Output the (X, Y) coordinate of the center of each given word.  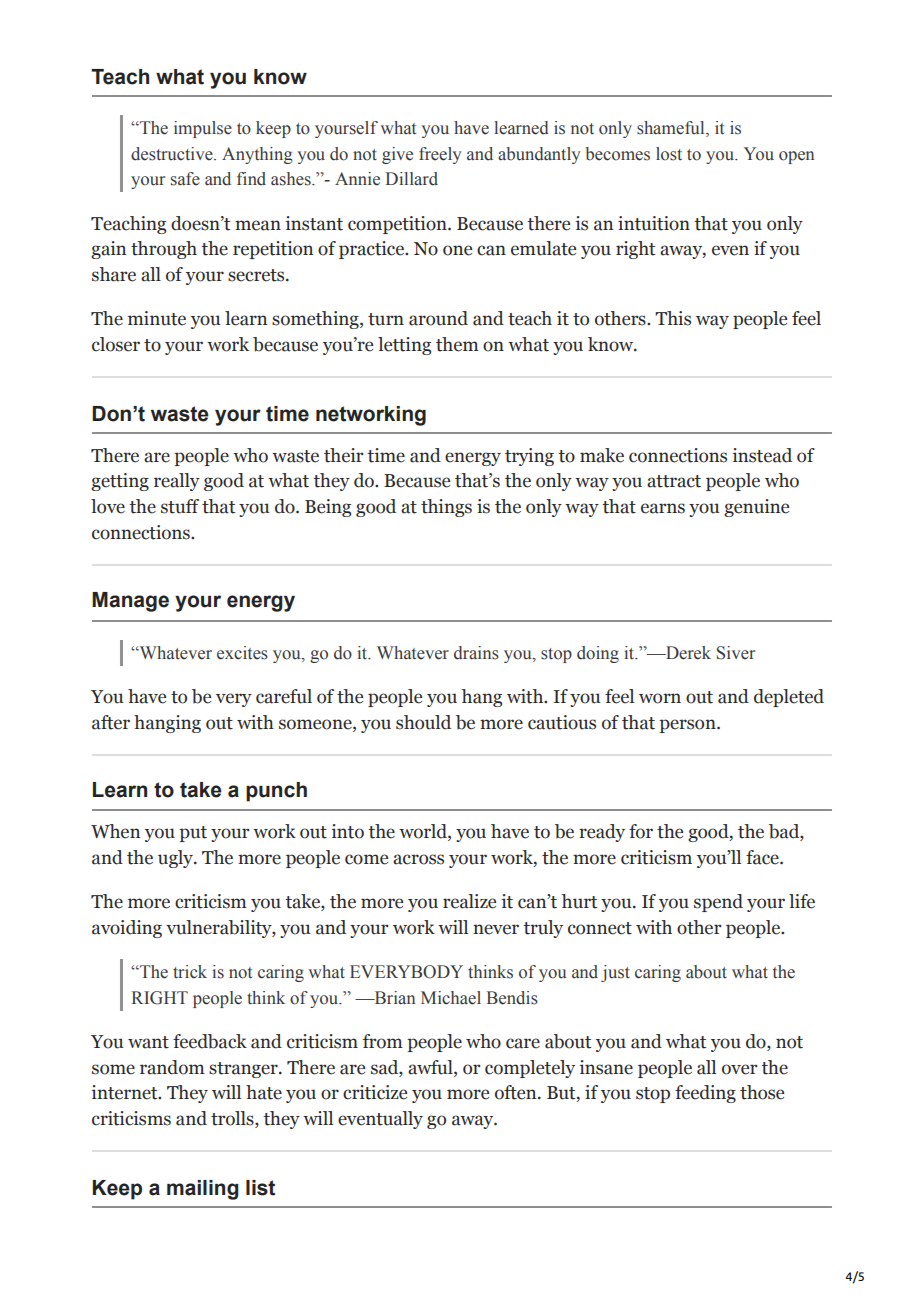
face (763, 857)
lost (669, 154)
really (177, 482)
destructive (173, 154)
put (193, 834)
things (446, 508)
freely (440, 155)
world (424, 832)
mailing (203, 1190)
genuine (756, 508)
